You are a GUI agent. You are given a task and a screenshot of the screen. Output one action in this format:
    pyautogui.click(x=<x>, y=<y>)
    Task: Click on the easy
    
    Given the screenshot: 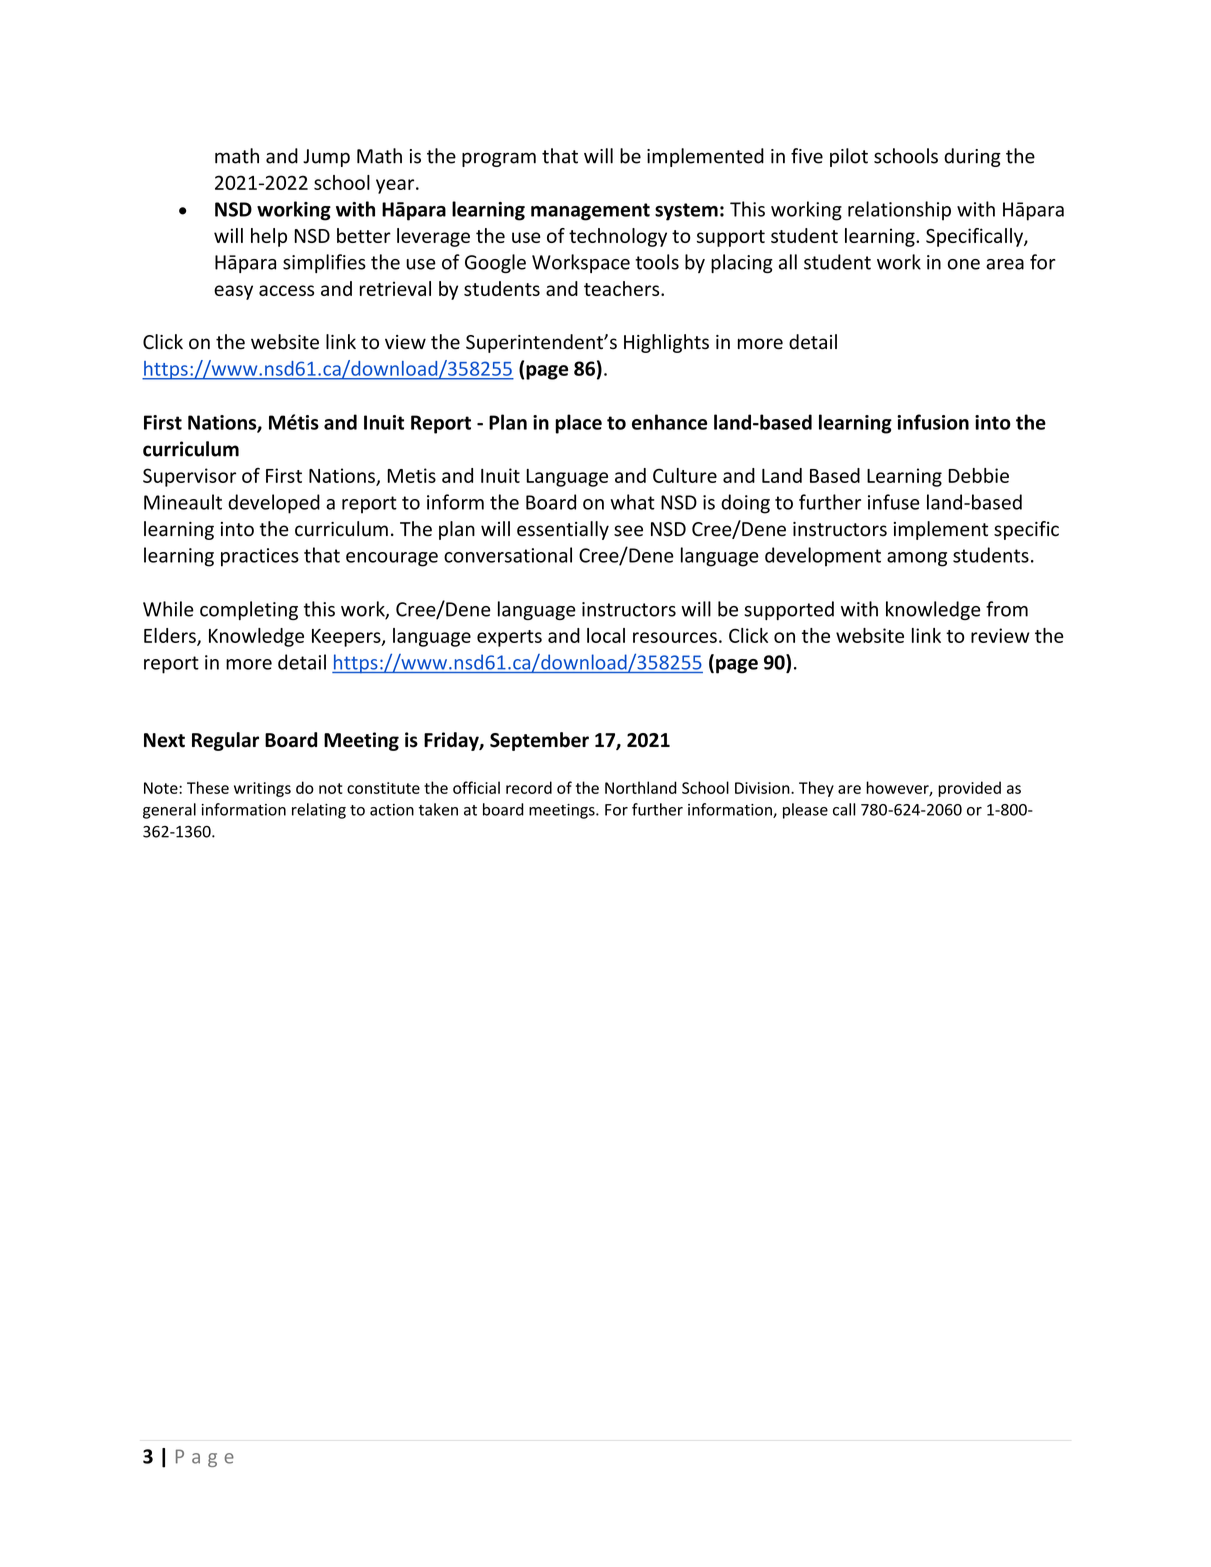 What is the action you would take?
    pyautogui.click(x=233, y=292)
